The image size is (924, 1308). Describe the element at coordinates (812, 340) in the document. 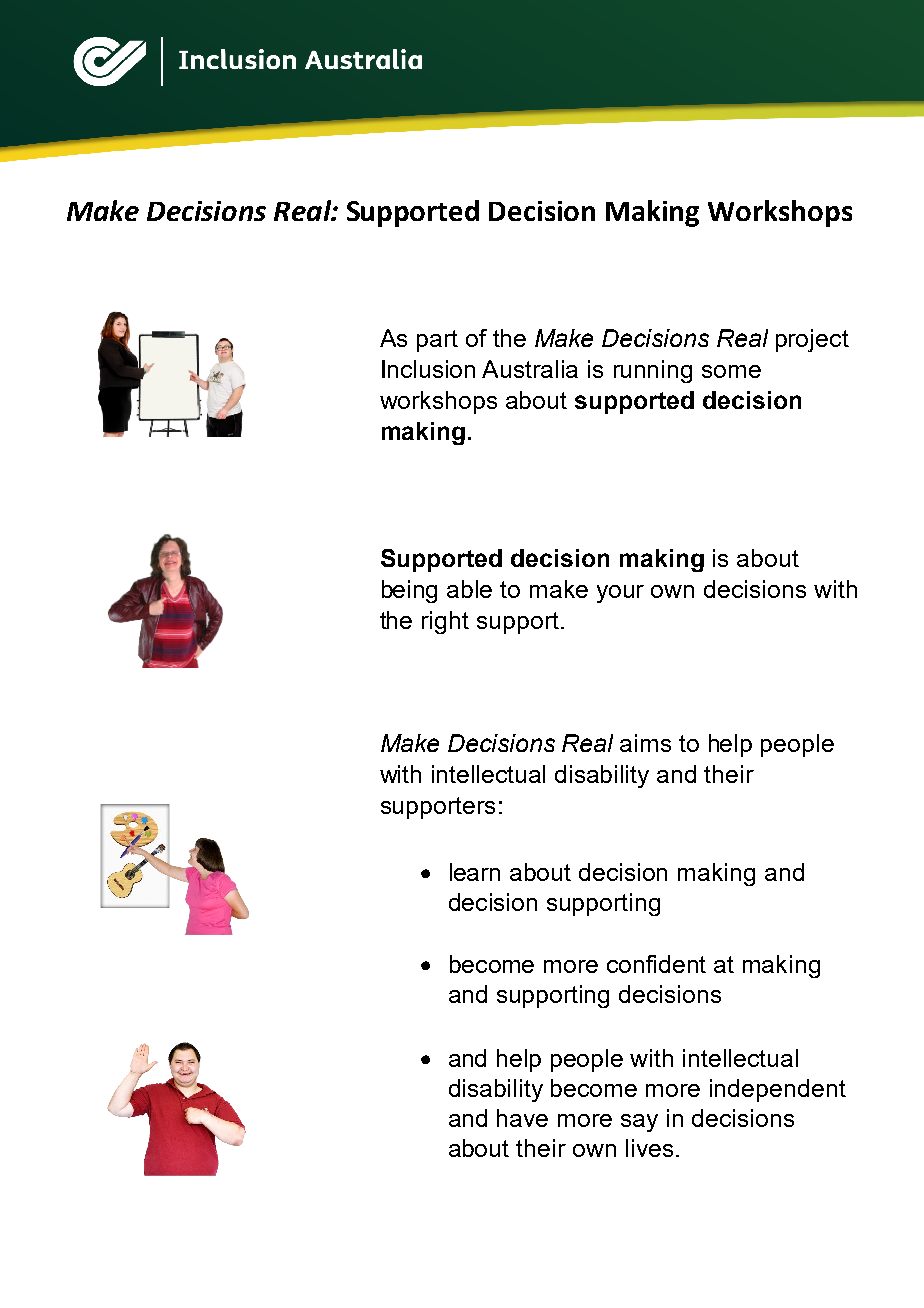

I see `project` at that location.
